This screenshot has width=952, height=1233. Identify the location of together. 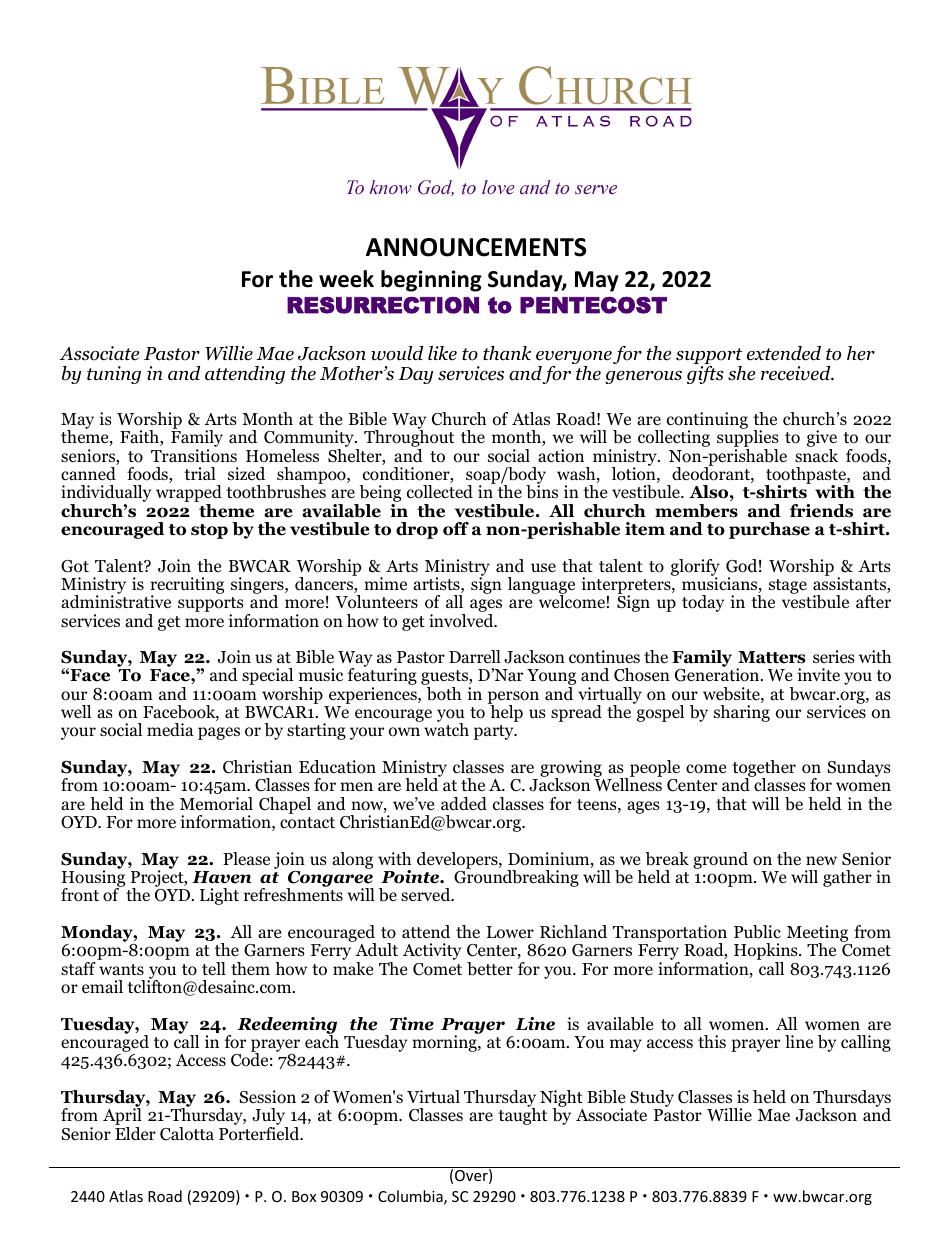
(764, 770).
